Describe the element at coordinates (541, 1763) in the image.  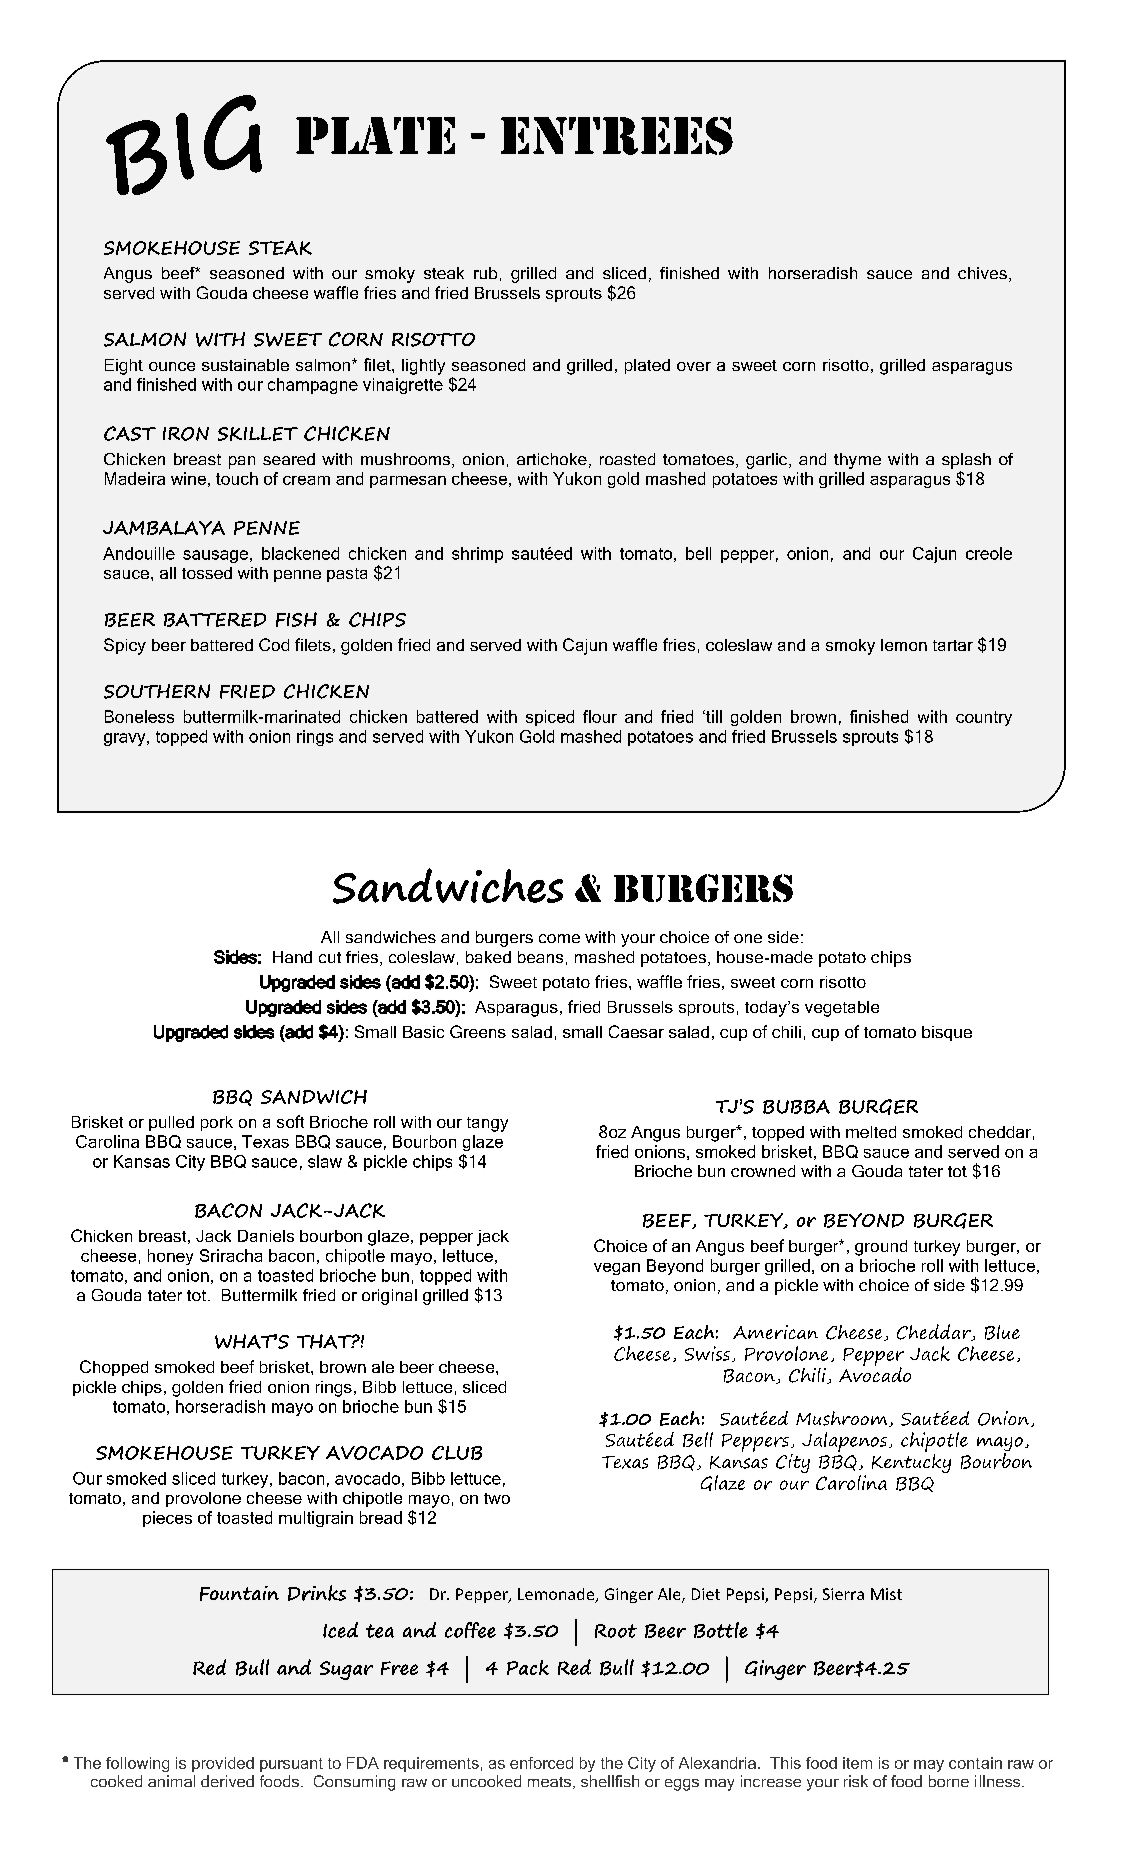
I see `enforced` at that location.
